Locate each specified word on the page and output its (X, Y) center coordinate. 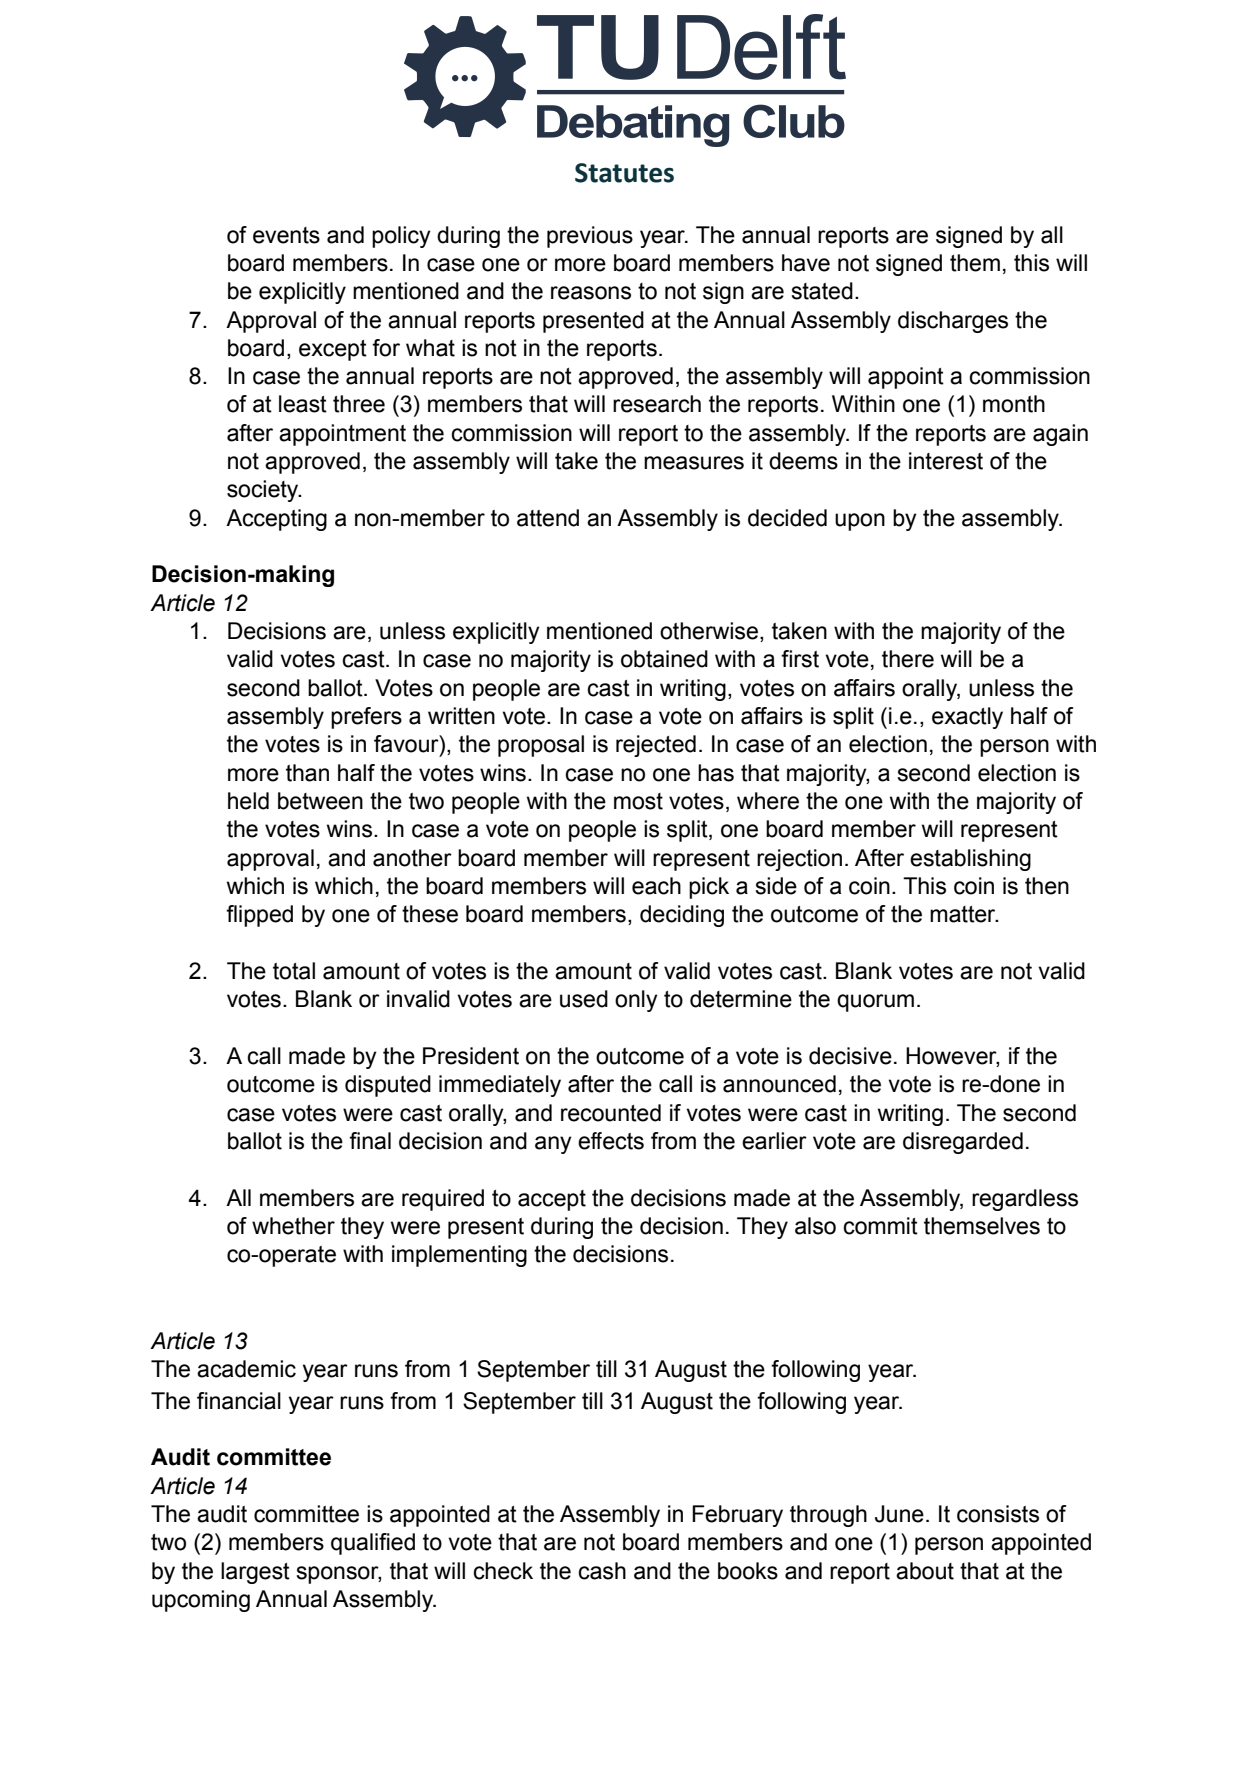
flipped (259, 916)
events (286, 235)
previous (590, 237)
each (656, 886)
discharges (953, 322)
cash (602, 1571)
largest (255, 1573)
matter (964, 914)
